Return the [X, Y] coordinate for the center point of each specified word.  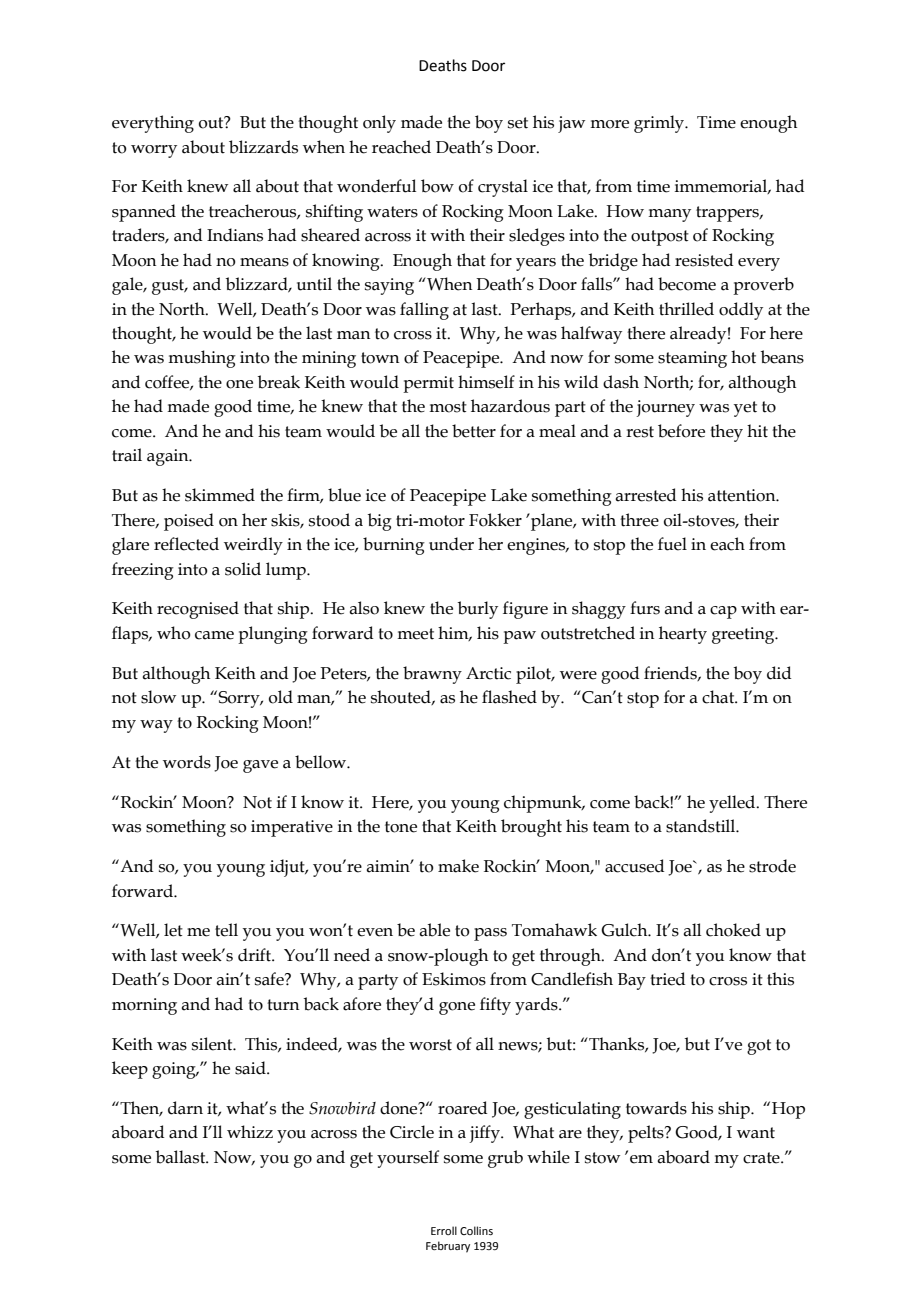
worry [154, 151]
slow [158, 697]
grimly [660, 124]
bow [437, 186]
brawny [432, 675]
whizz [250, 1131]
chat [719, 697]
